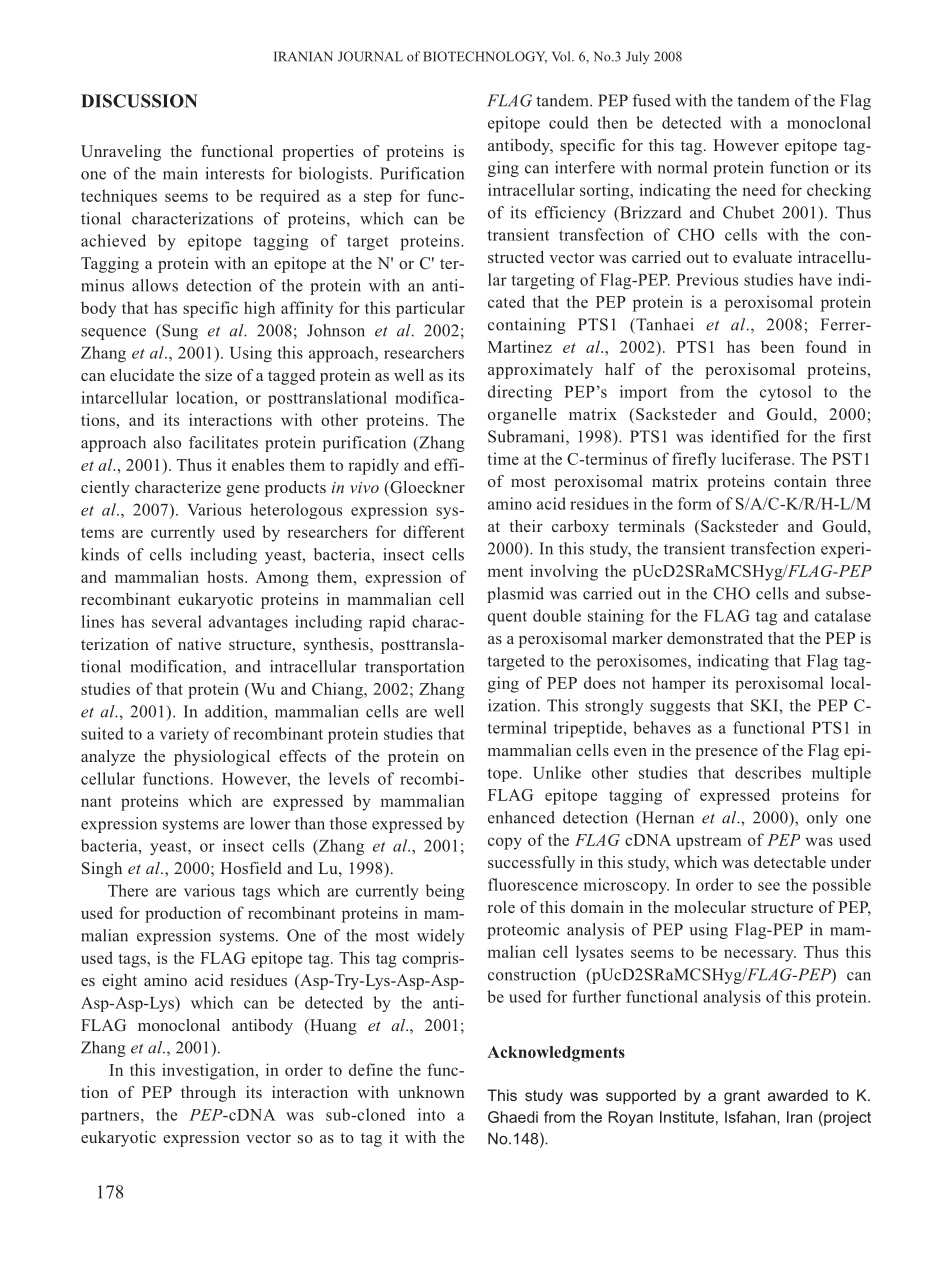 The width and height of the screenshot is (952, 1271). What do you see at coordinates (777, 346) in the screenshot?
I see `been` at bounding box center [777, 346].
